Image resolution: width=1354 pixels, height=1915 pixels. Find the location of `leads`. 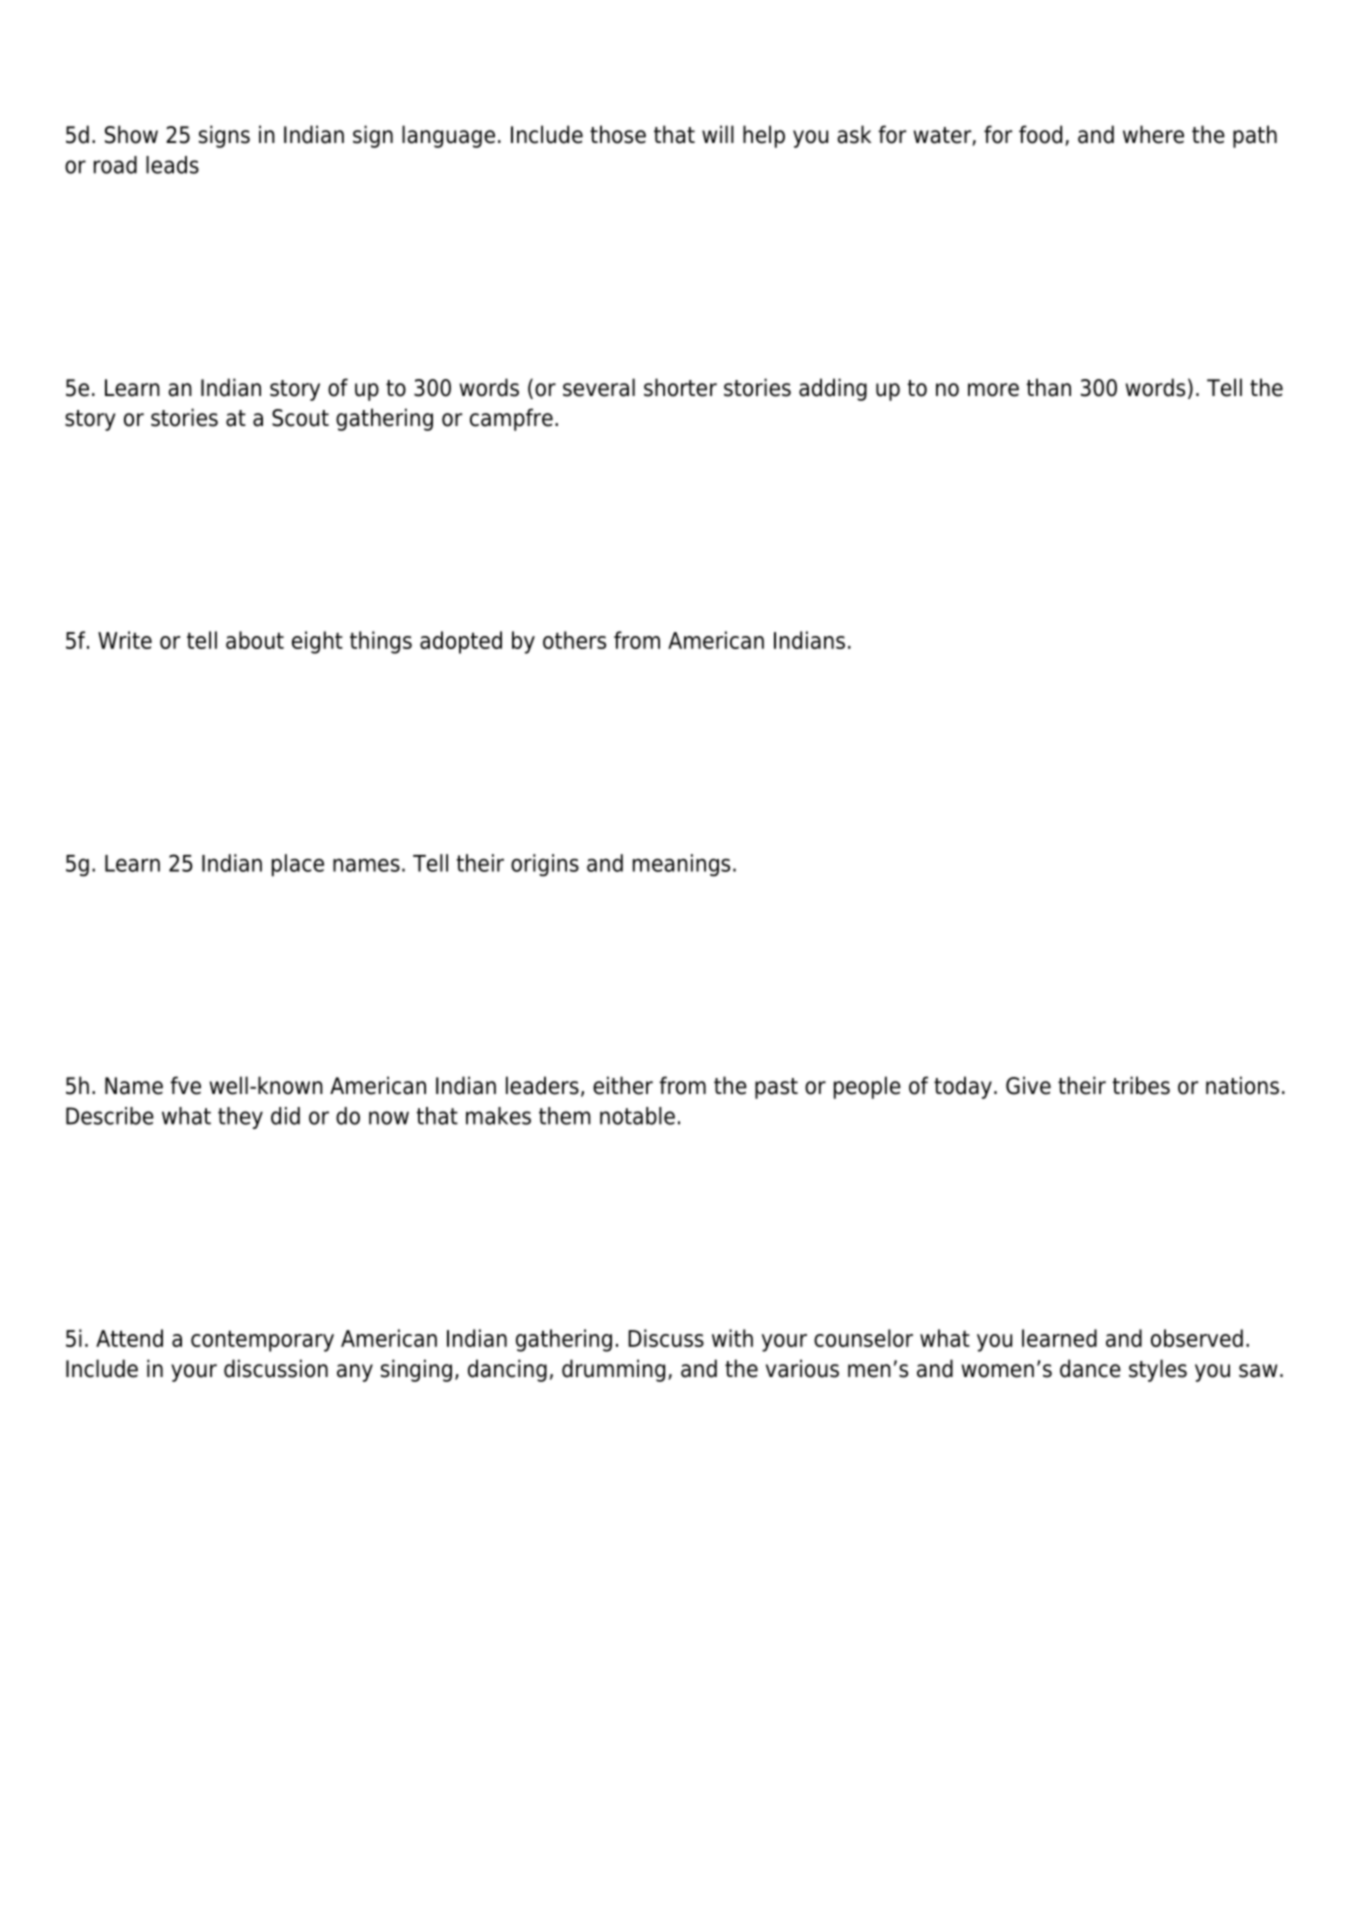

leads is located at coordinates (172, 165).
